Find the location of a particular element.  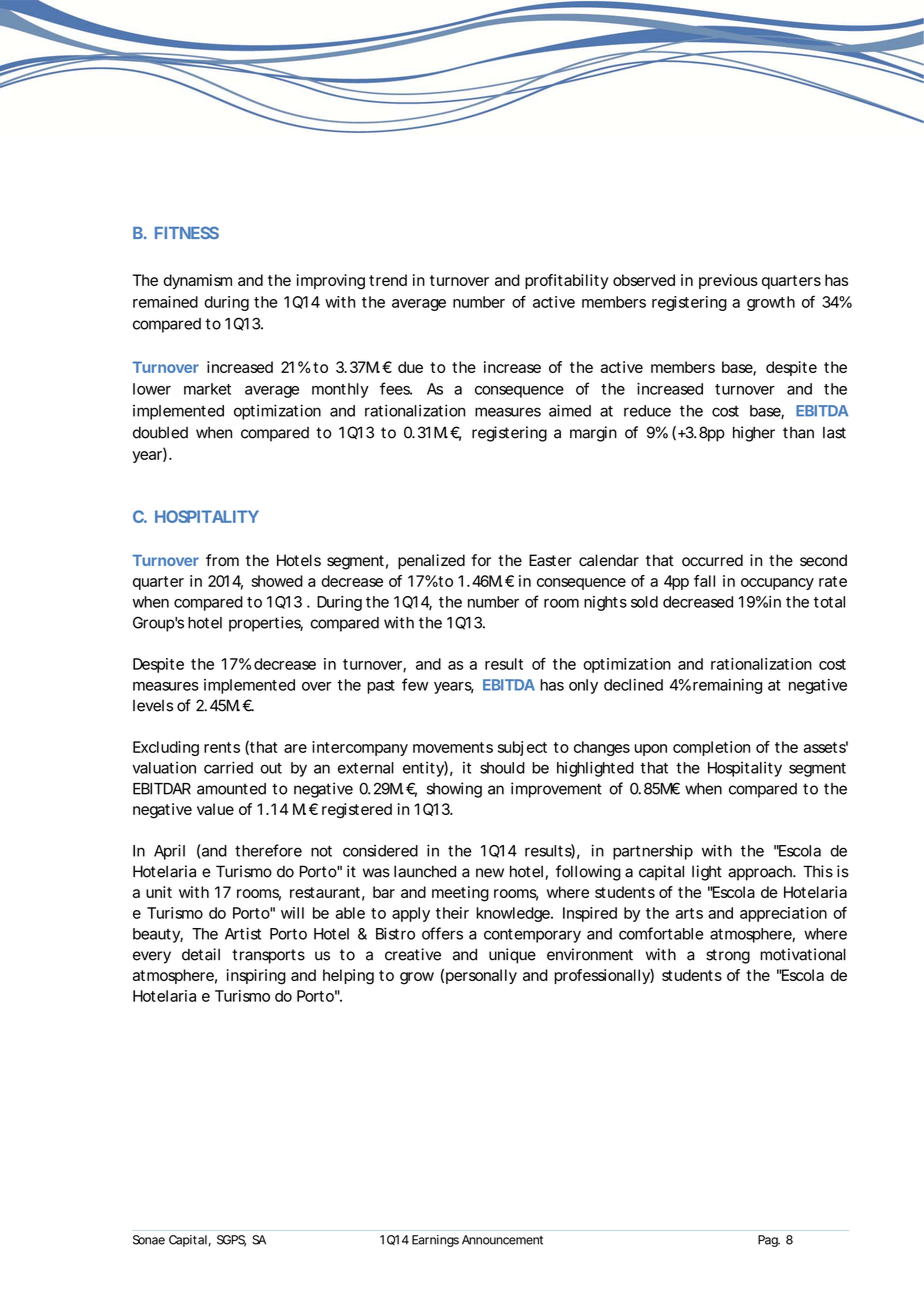

rents is located at coordinates (222, 747).
